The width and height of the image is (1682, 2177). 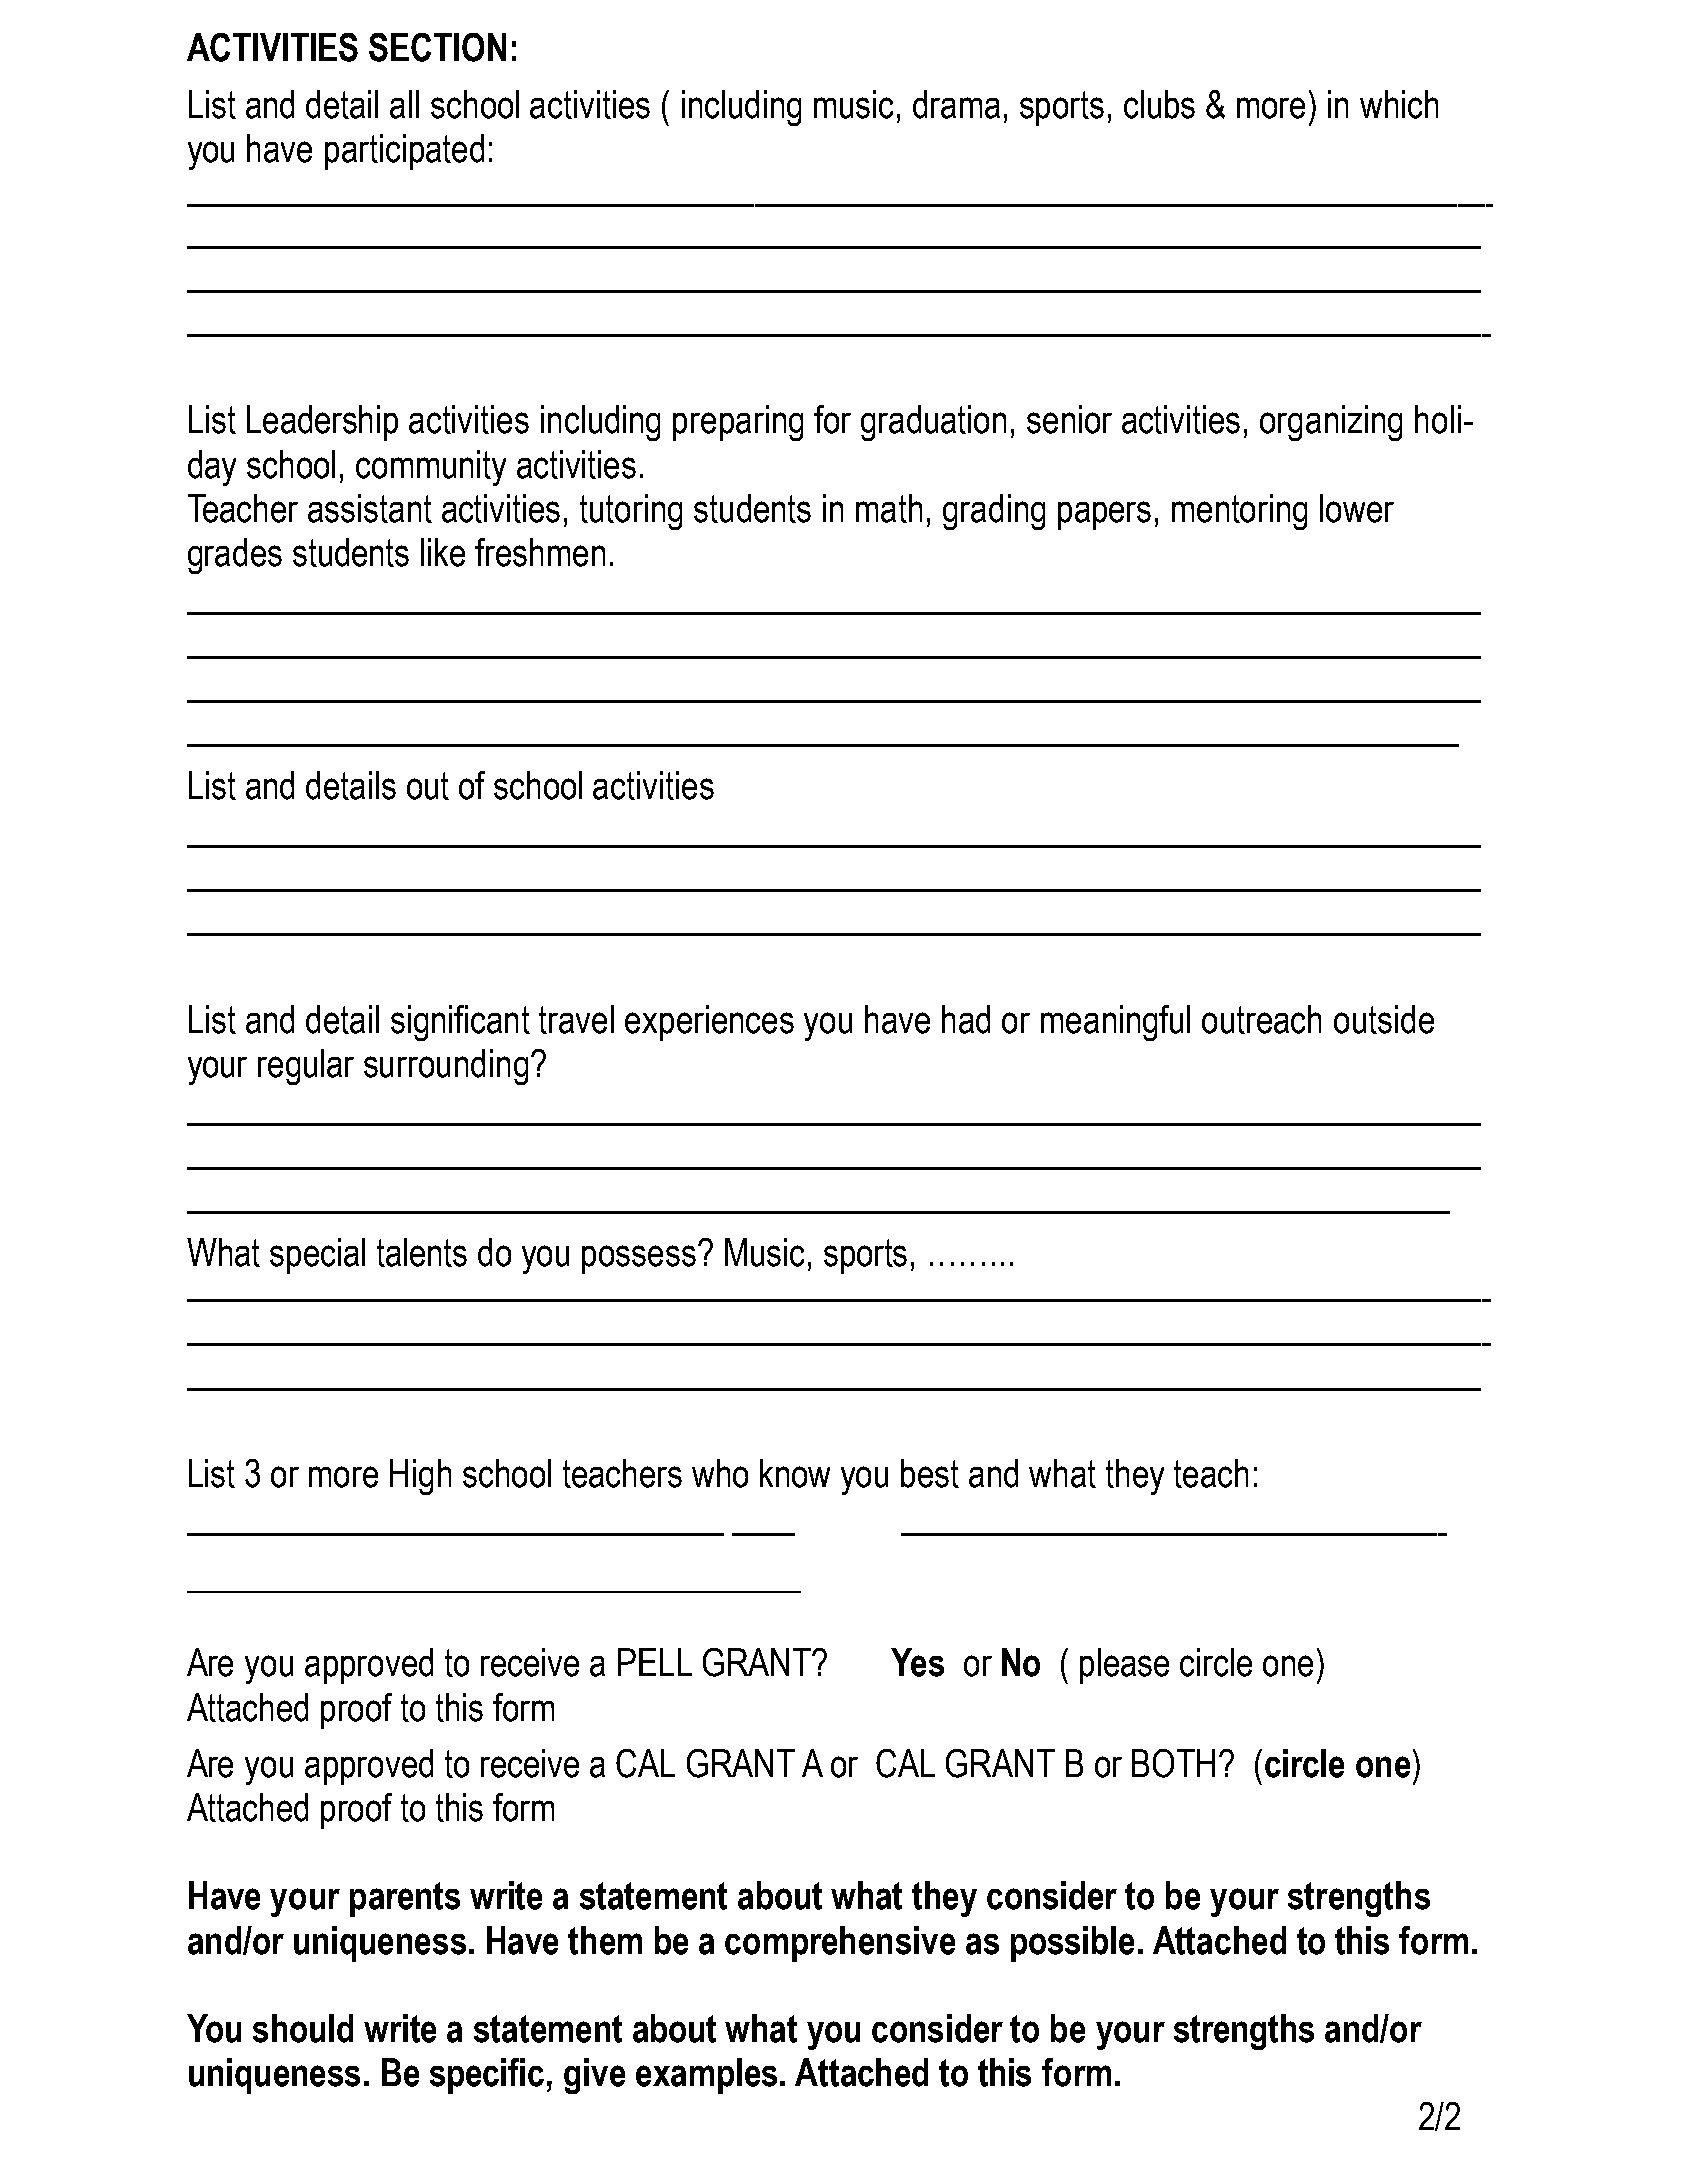 What do you see at coordinates (1159, 104) in the image?
I see `clubs` at bounding box center [1159, 104].
